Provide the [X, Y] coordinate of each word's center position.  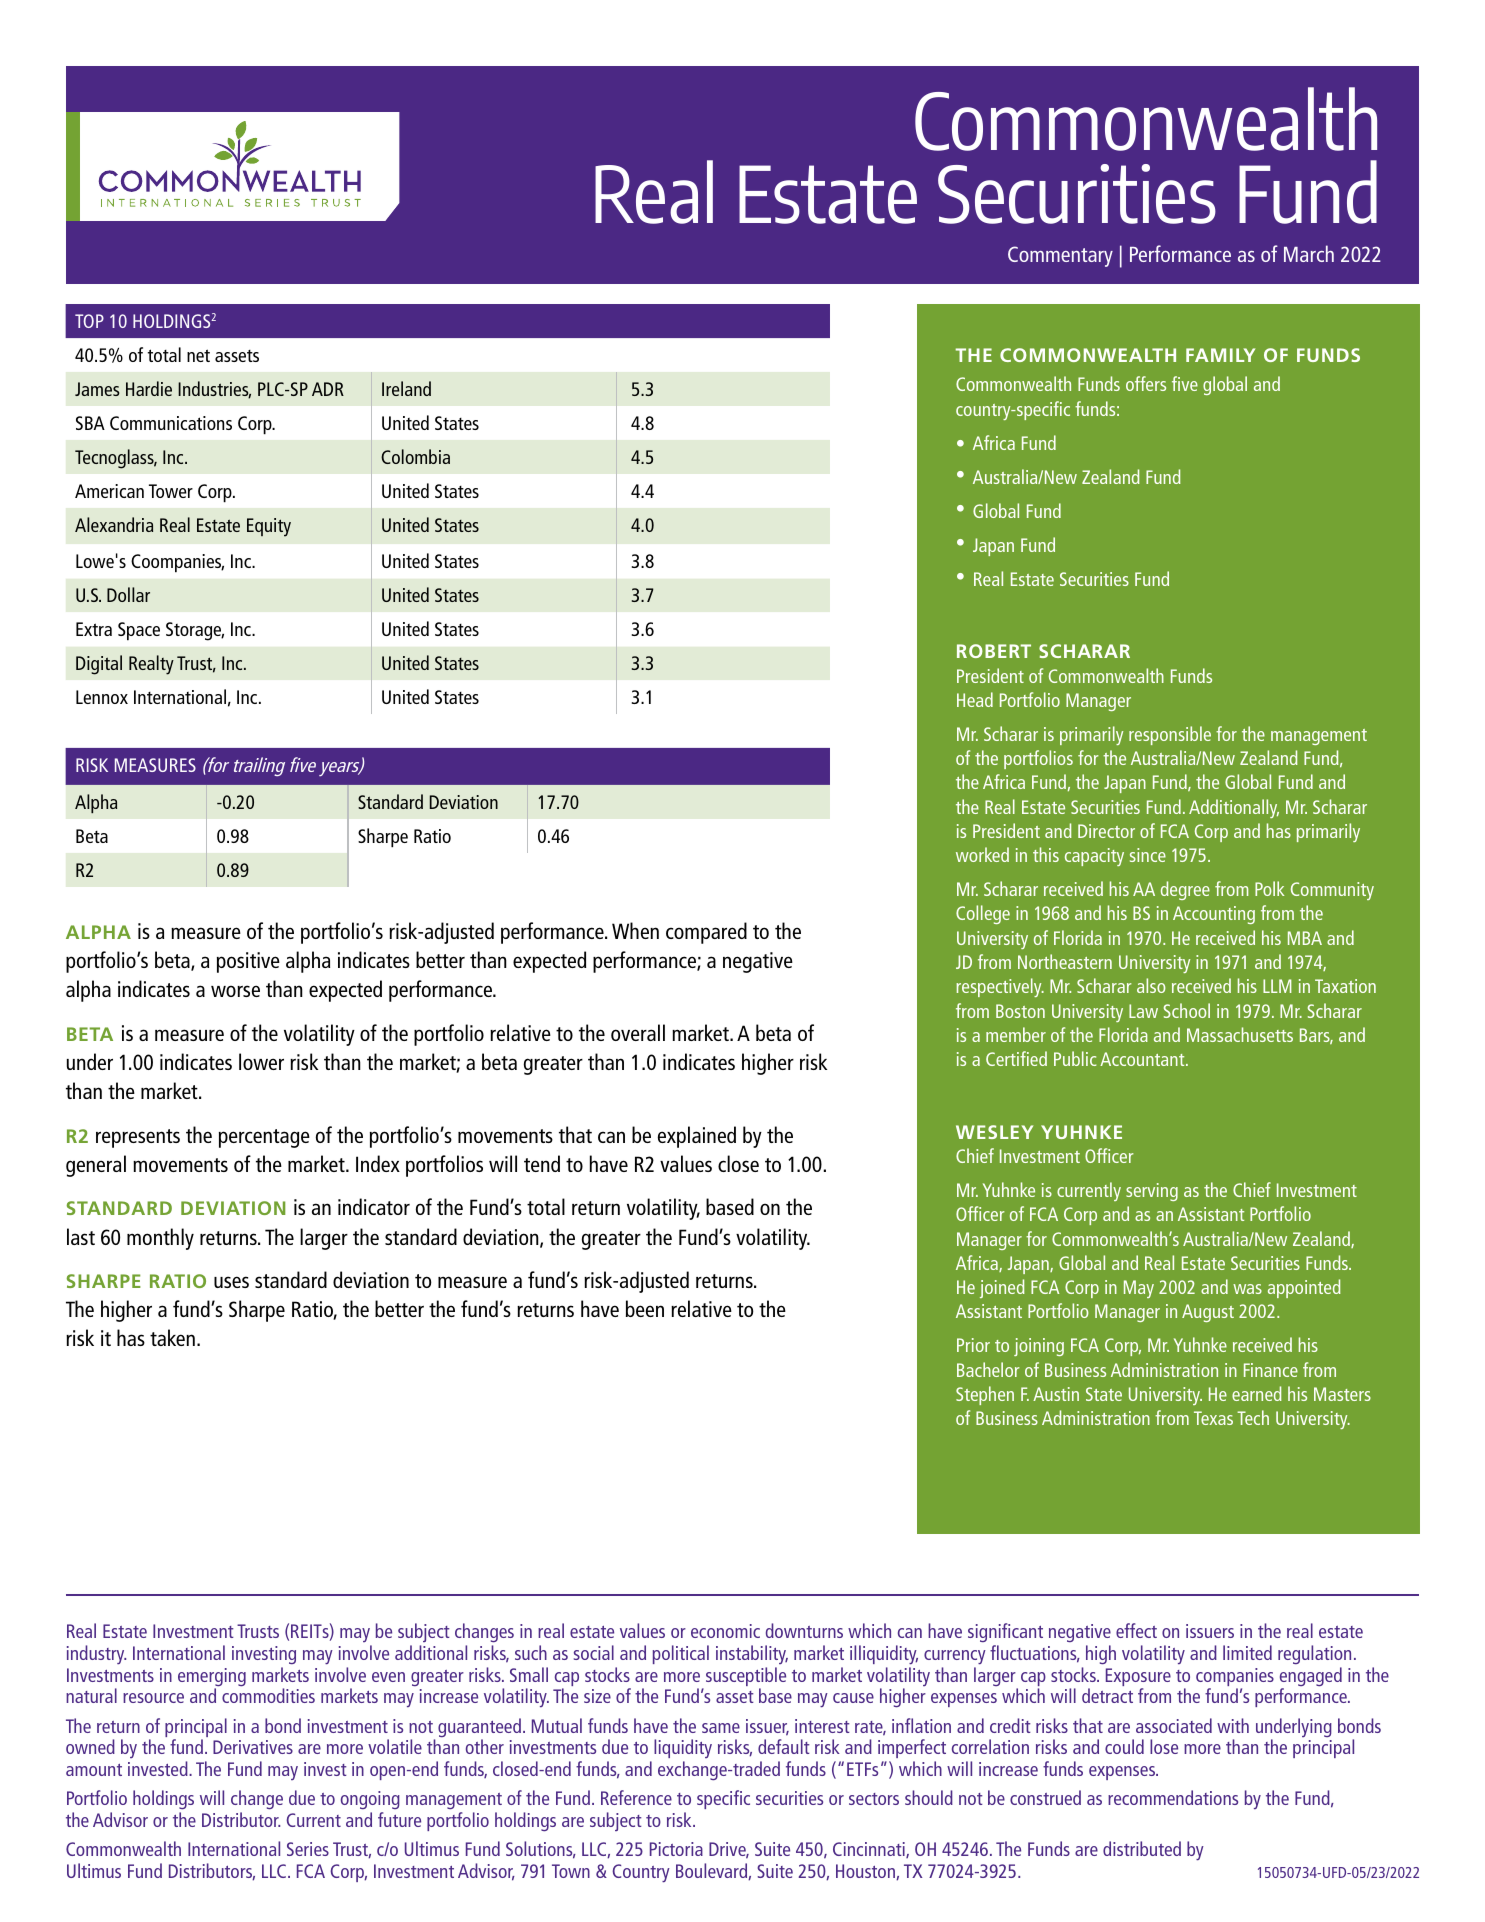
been [645, 1308]
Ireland [406, 388]
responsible [1170, 735]
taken [172, 1337]
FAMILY [1220, 355]
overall [638, 1032]
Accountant [1143, 1059]
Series [308, 1849]
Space [139, 631]
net [198, 355]
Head [975, 699]
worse [235, 991]
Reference [636, 1797]
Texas [1213, 1418]
